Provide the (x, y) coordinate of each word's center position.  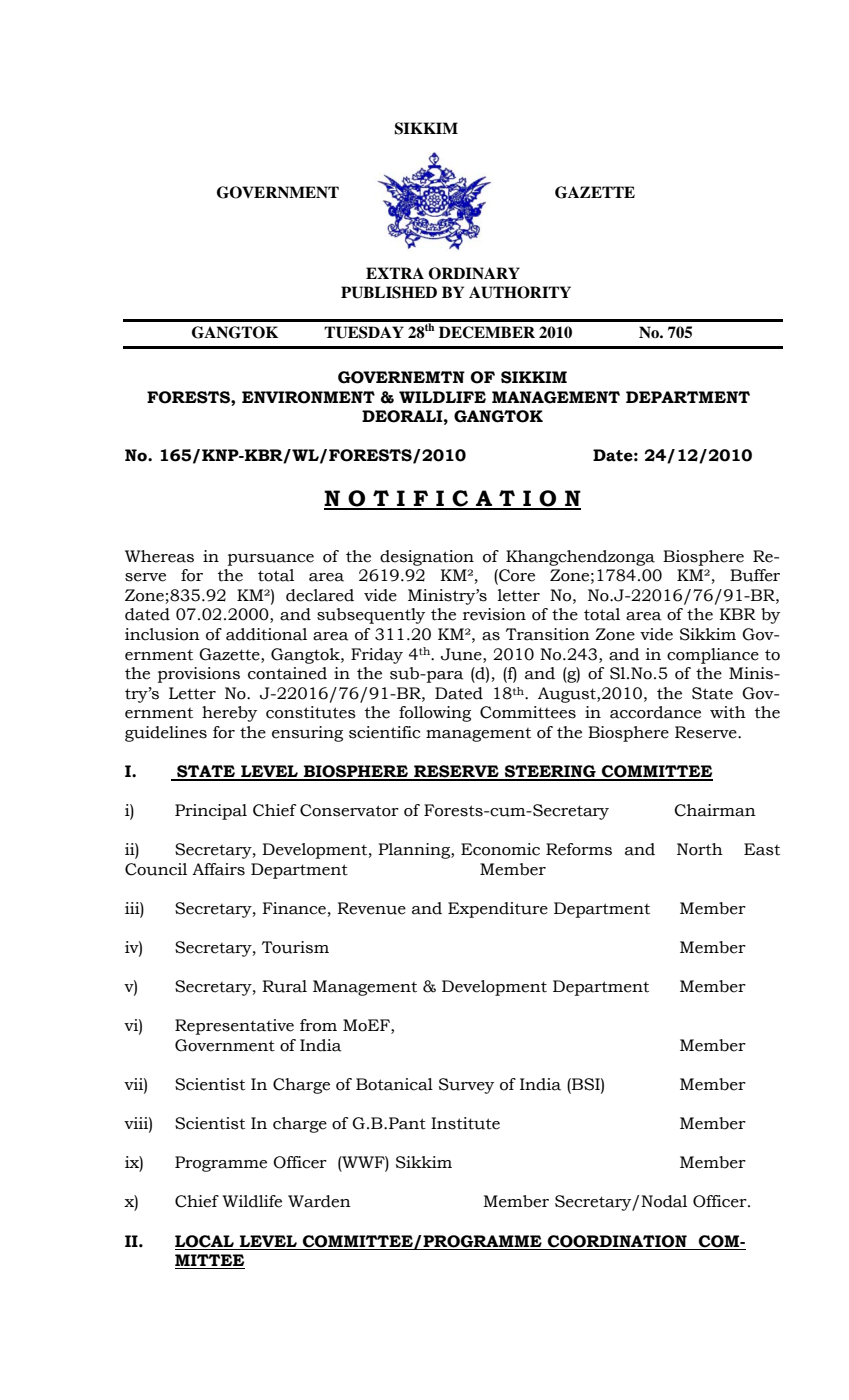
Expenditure (498, 910)
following (435, 714)
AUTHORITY (520, 292)
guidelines (166, 734)
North (700, 849)
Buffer (755, 575)
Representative (234, 1027)
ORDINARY (474, 273)
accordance (655, 712)
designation (427, 558)
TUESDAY (364, 332)
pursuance (271, 560)
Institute (465, 1123)
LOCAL (204, 1241)
